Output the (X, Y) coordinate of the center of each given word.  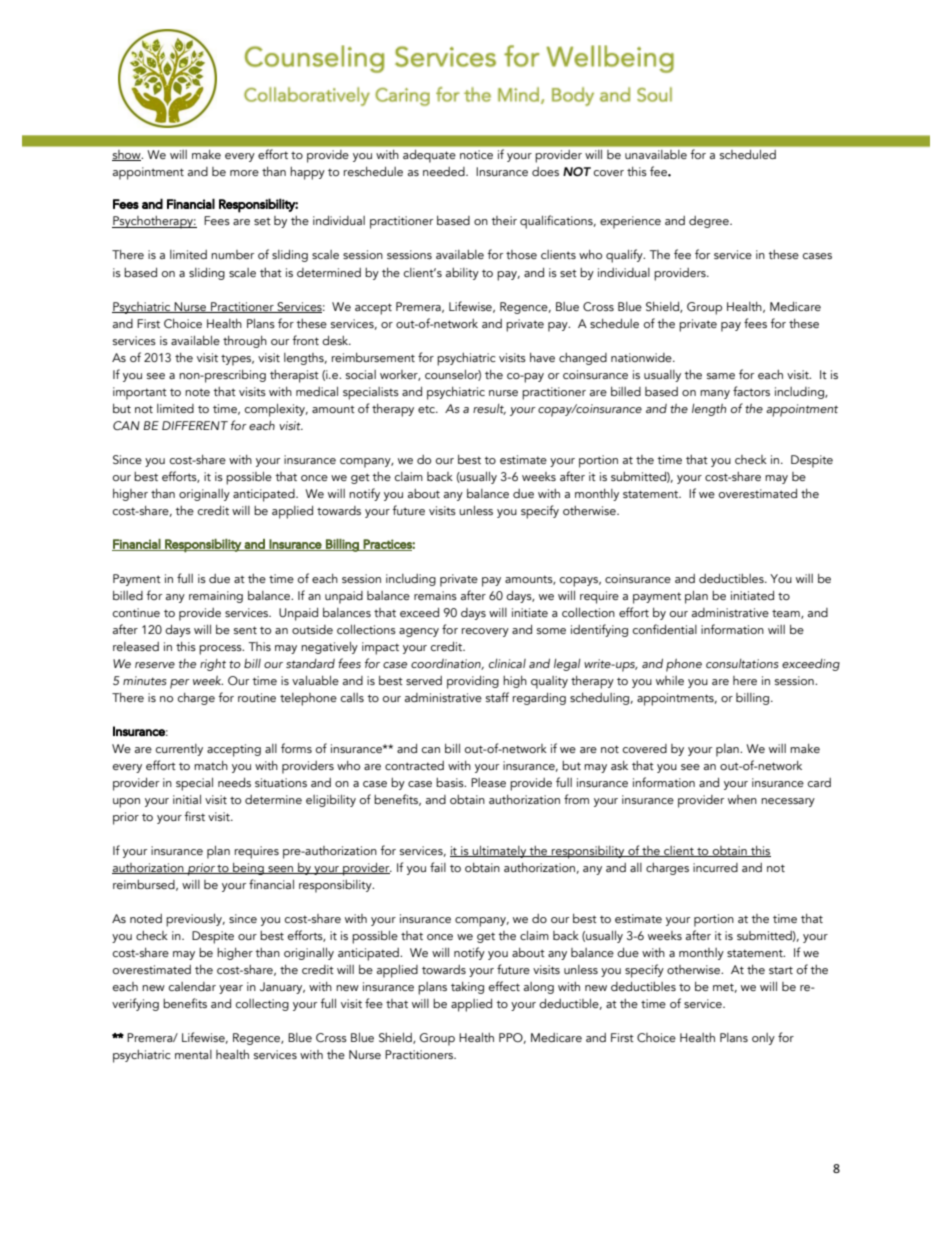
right (213, 665)
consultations (742, 663)
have (542, 357)
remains (435, 595)
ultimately (500, 852)
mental (193, 1054)
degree (710, 222)
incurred (715, 867)
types (237, 360)
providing (473, 682)
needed (445, 171)
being (248, 869)
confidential (665, 629)
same (721, 376)
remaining (216, 597)
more (244, 173)
